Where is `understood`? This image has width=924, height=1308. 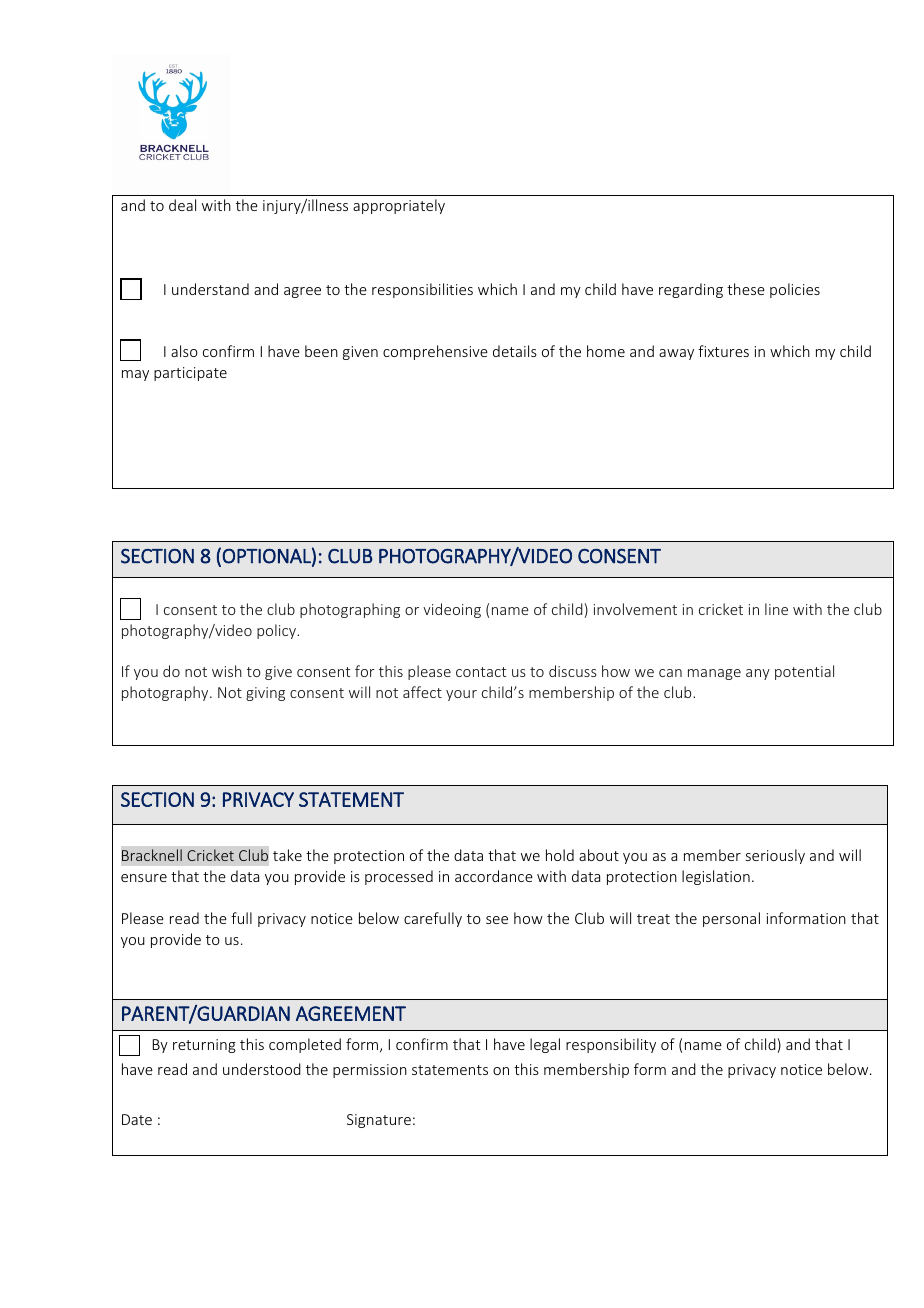
understood is located at coordinates (262, 1069).
